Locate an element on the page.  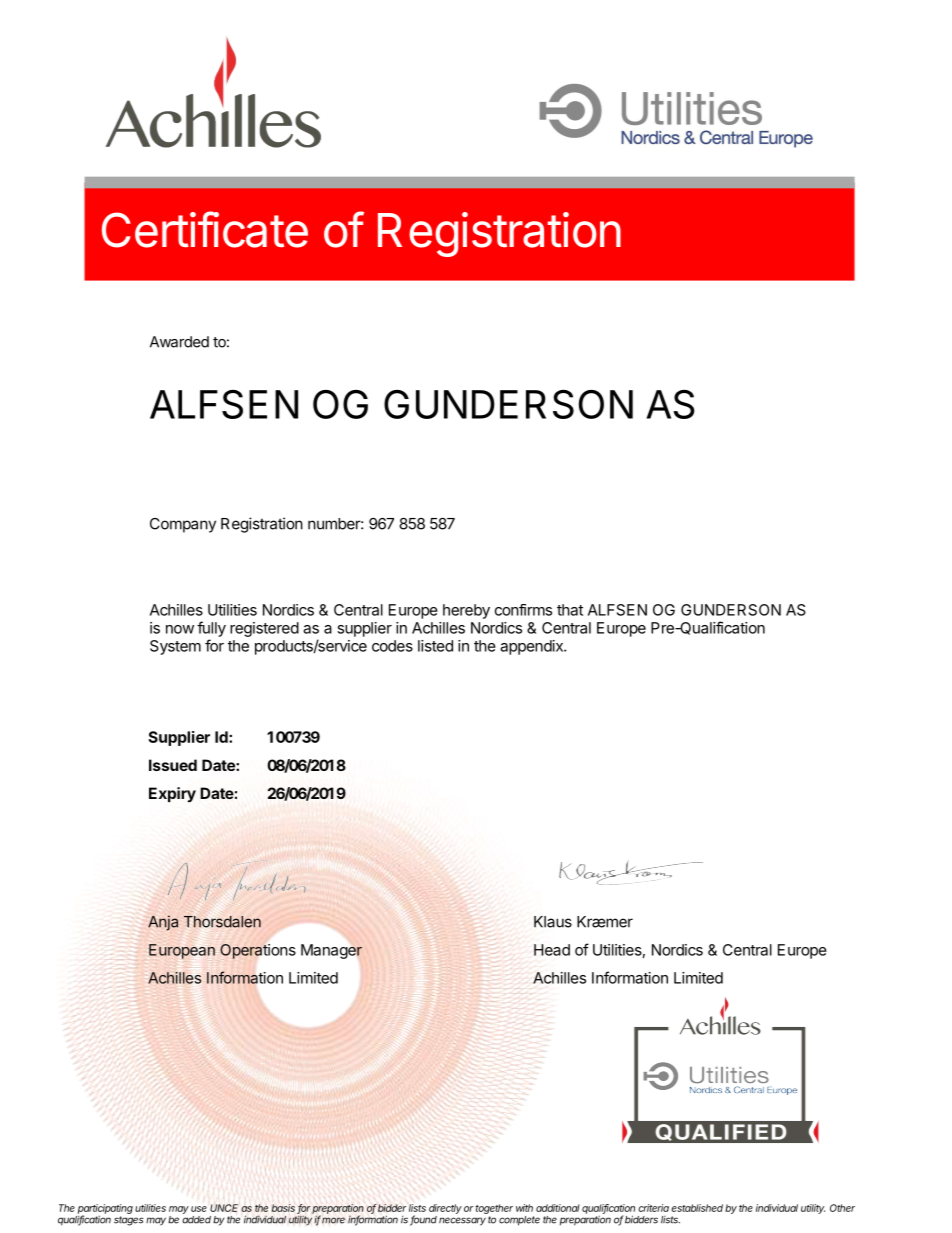
use is located at coordinates (199, 1209).
